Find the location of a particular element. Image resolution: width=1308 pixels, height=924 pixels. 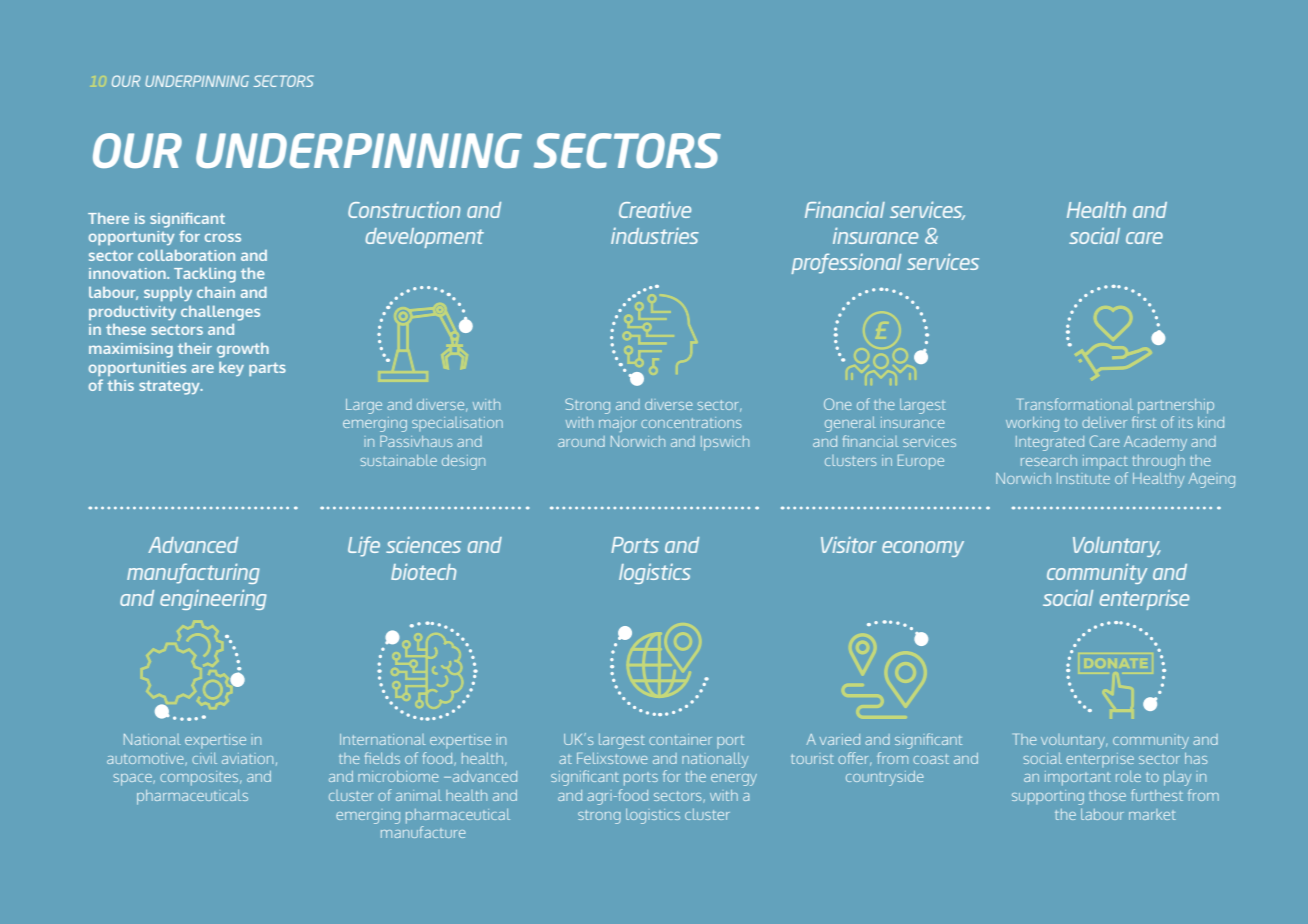

industries is located at coordinates (655, 236).
